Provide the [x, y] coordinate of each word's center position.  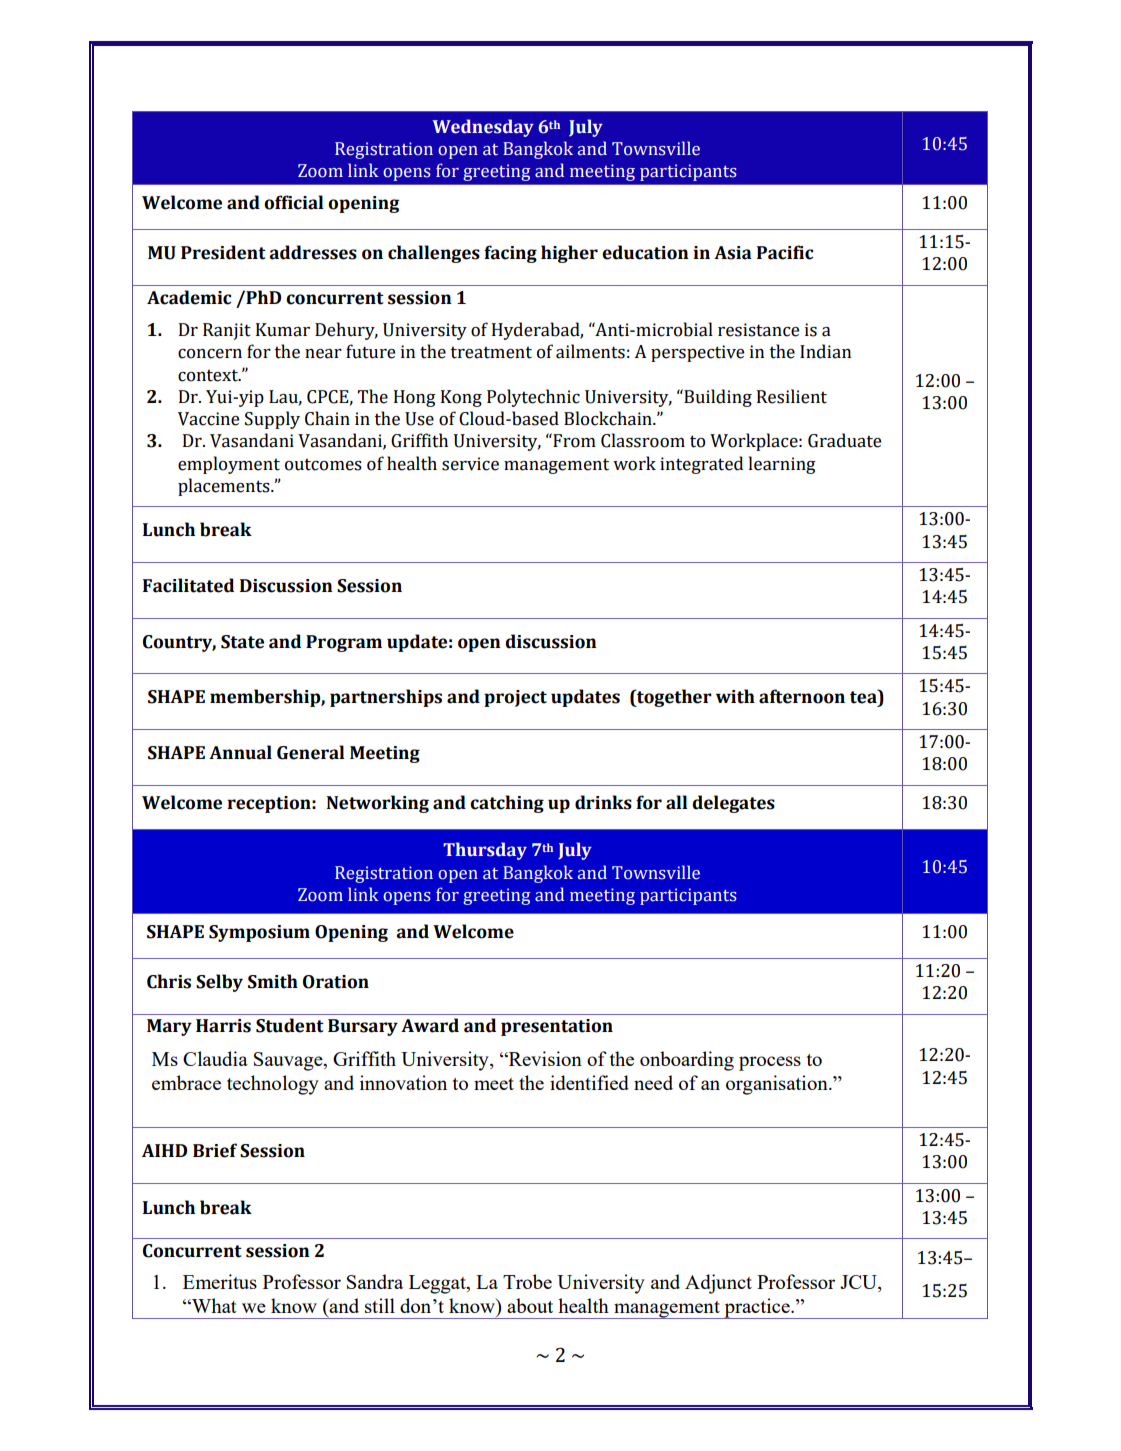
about [530, 1305]
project [515, 698]
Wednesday [483, 128]
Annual [240, 752]
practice [757, 1308]
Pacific [785, 252]
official [293, 202]
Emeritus [220, 1281]
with [735, 696]
